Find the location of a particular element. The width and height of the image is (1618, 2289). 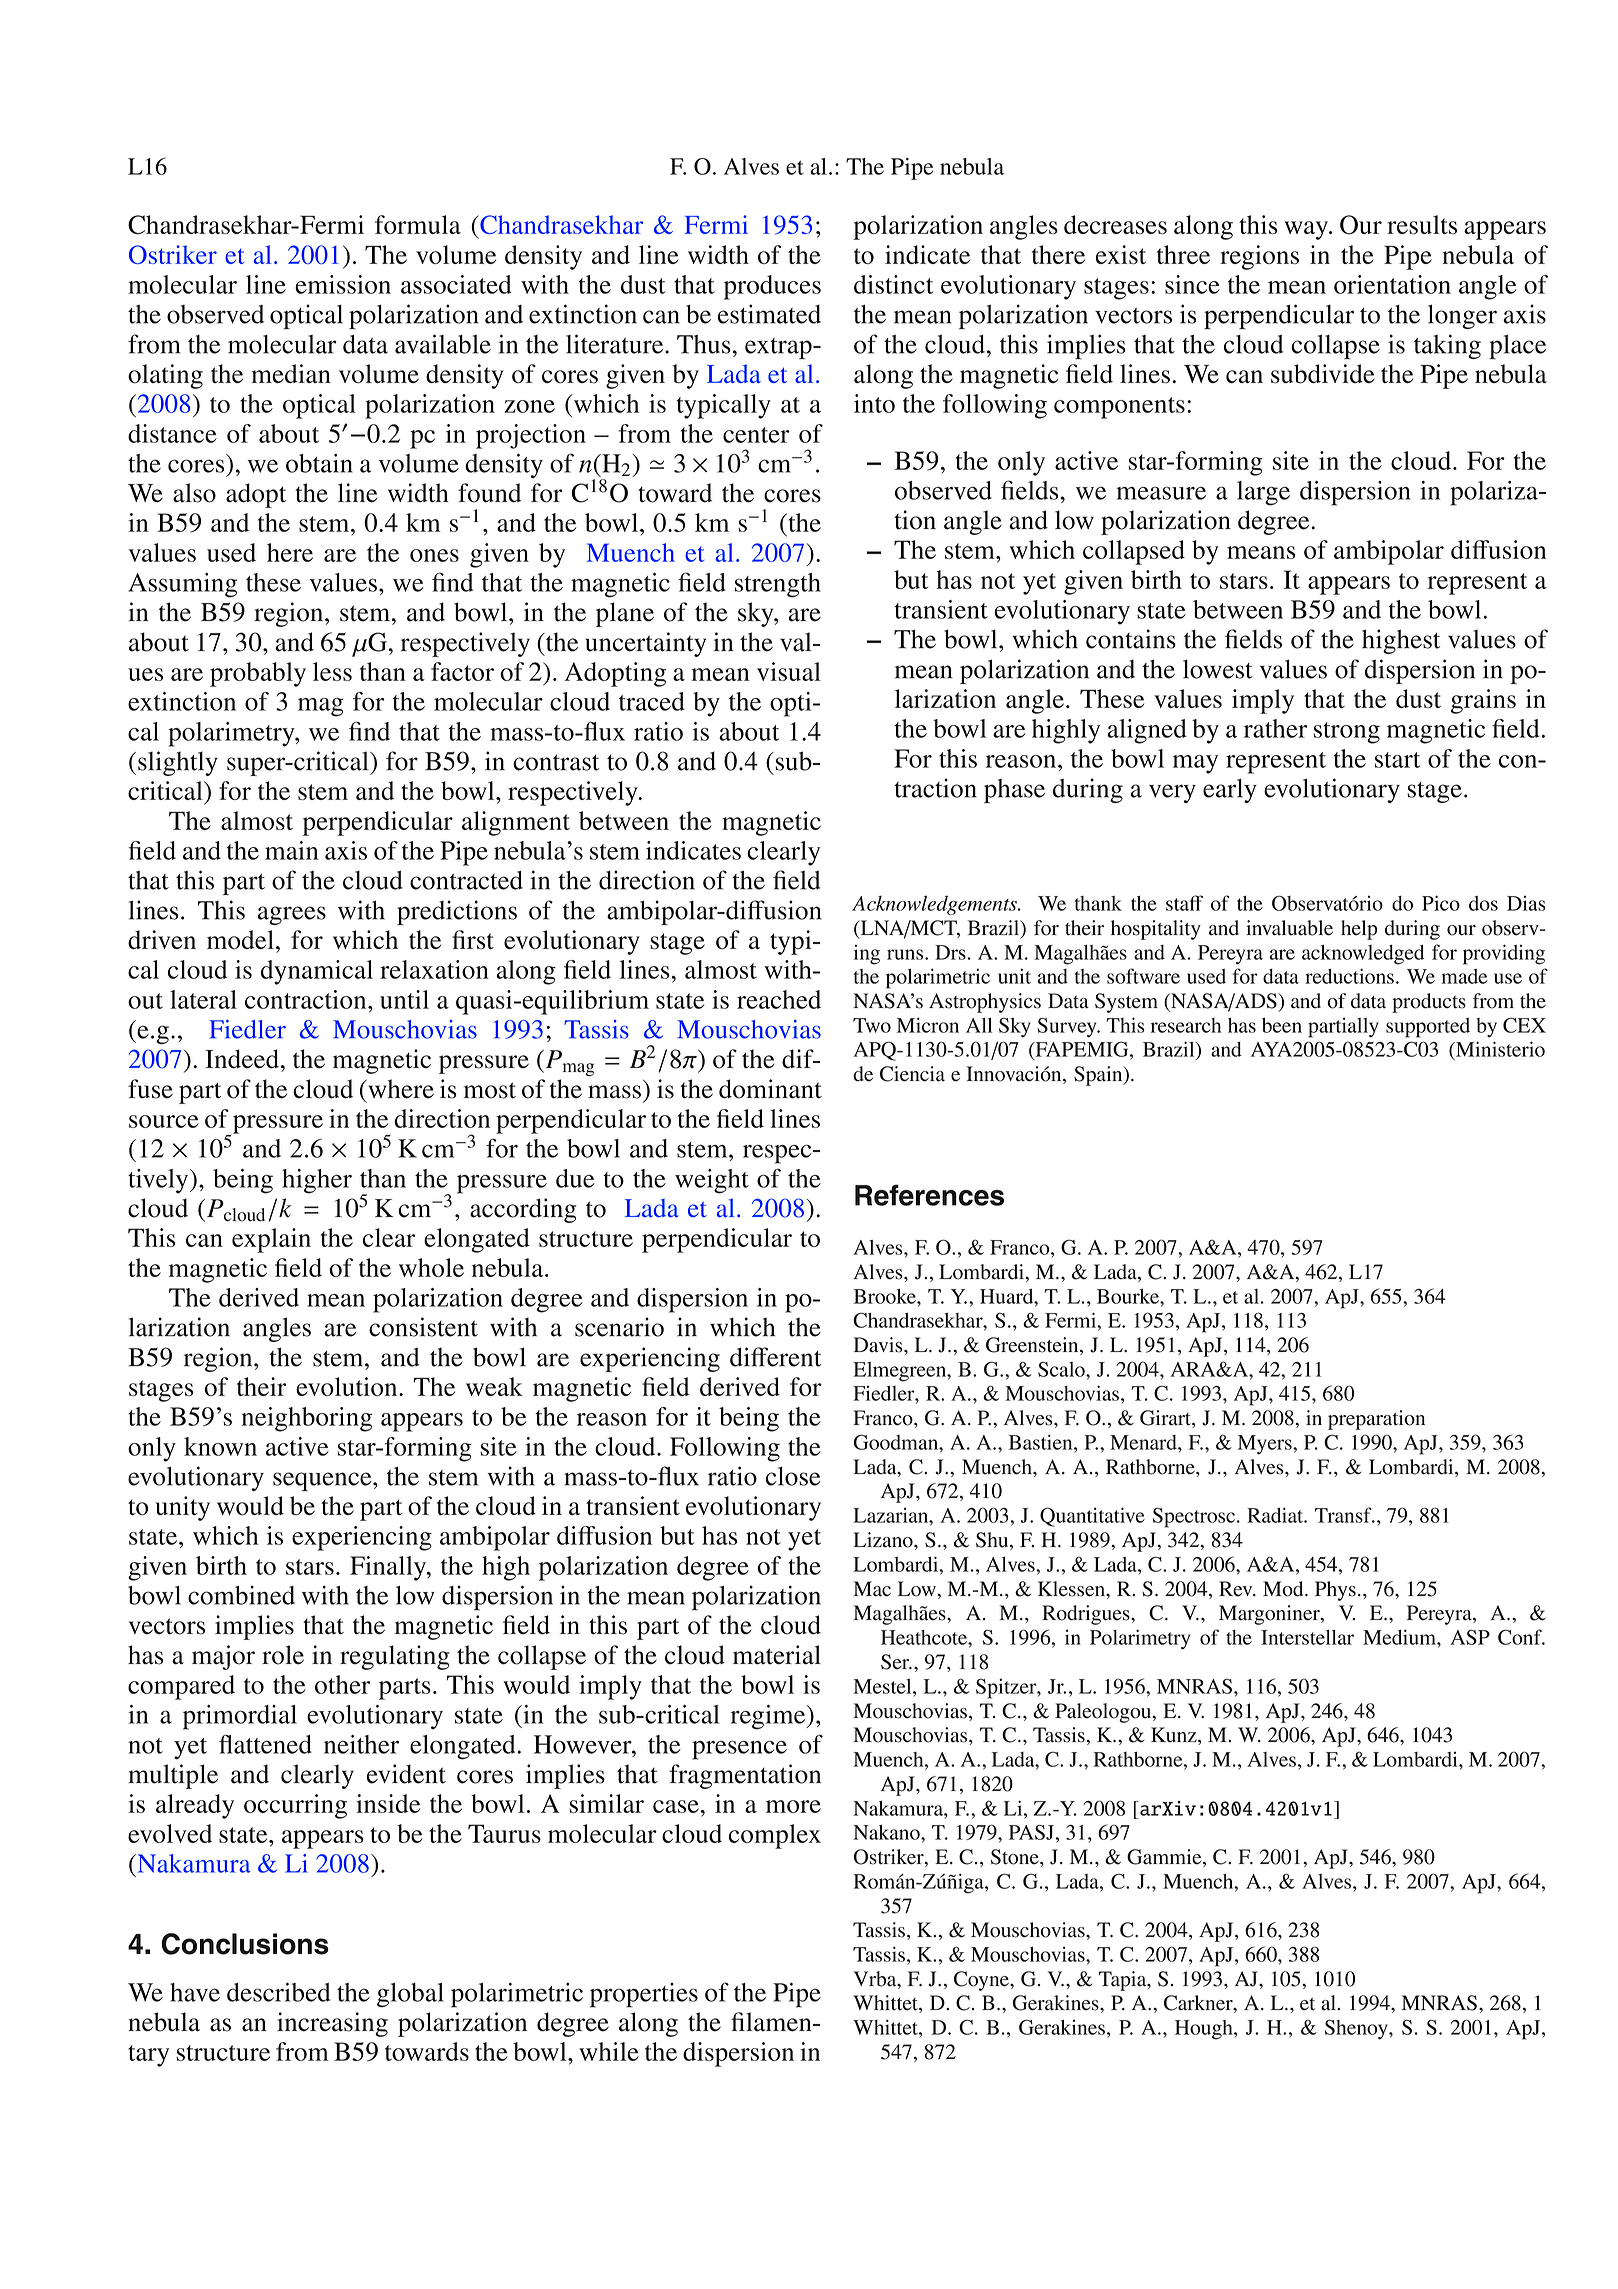

distinct is located at coordinates (893, 284).
